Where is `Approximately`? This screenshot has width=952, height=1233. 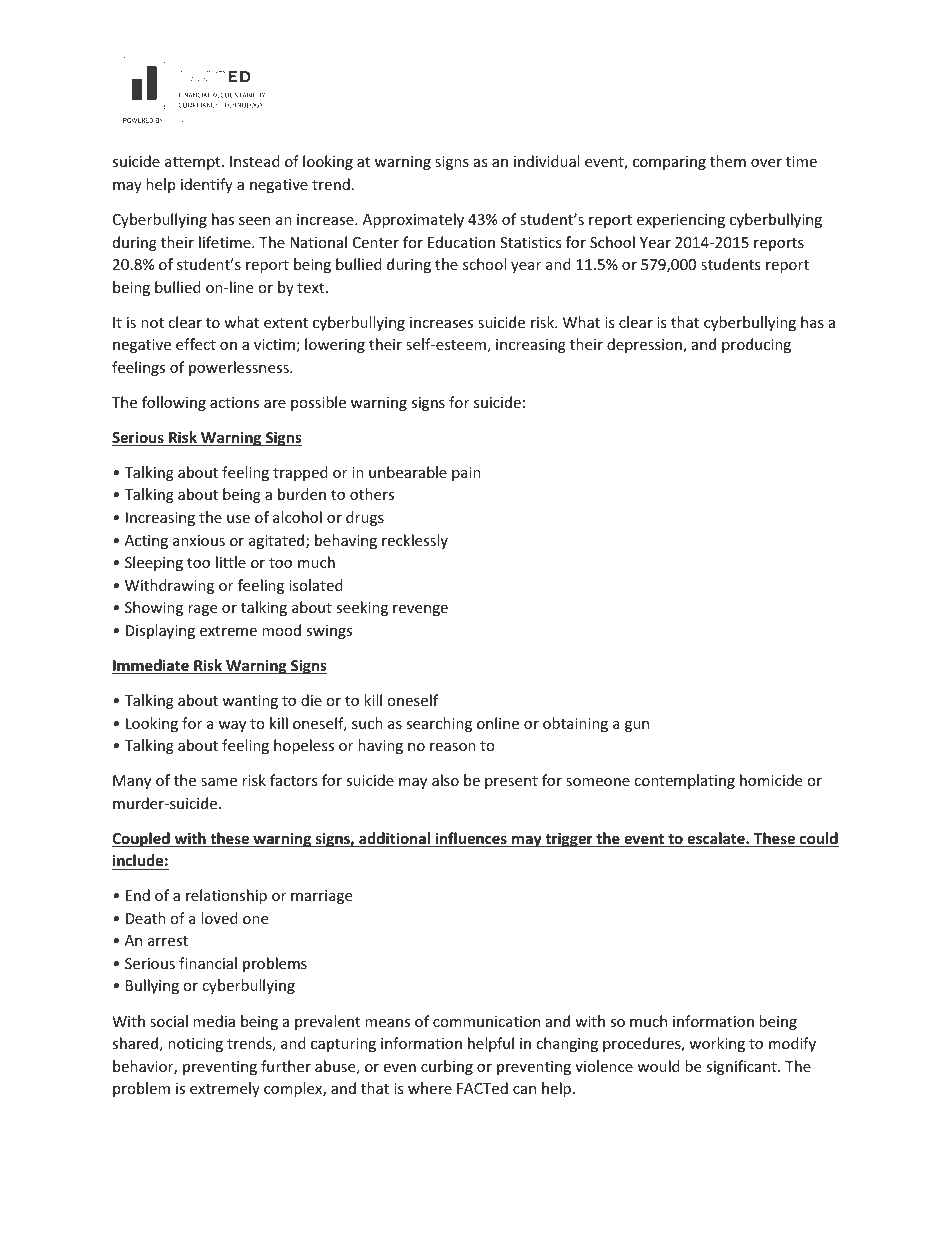
Approximately is located at coordinates (413, 220).
